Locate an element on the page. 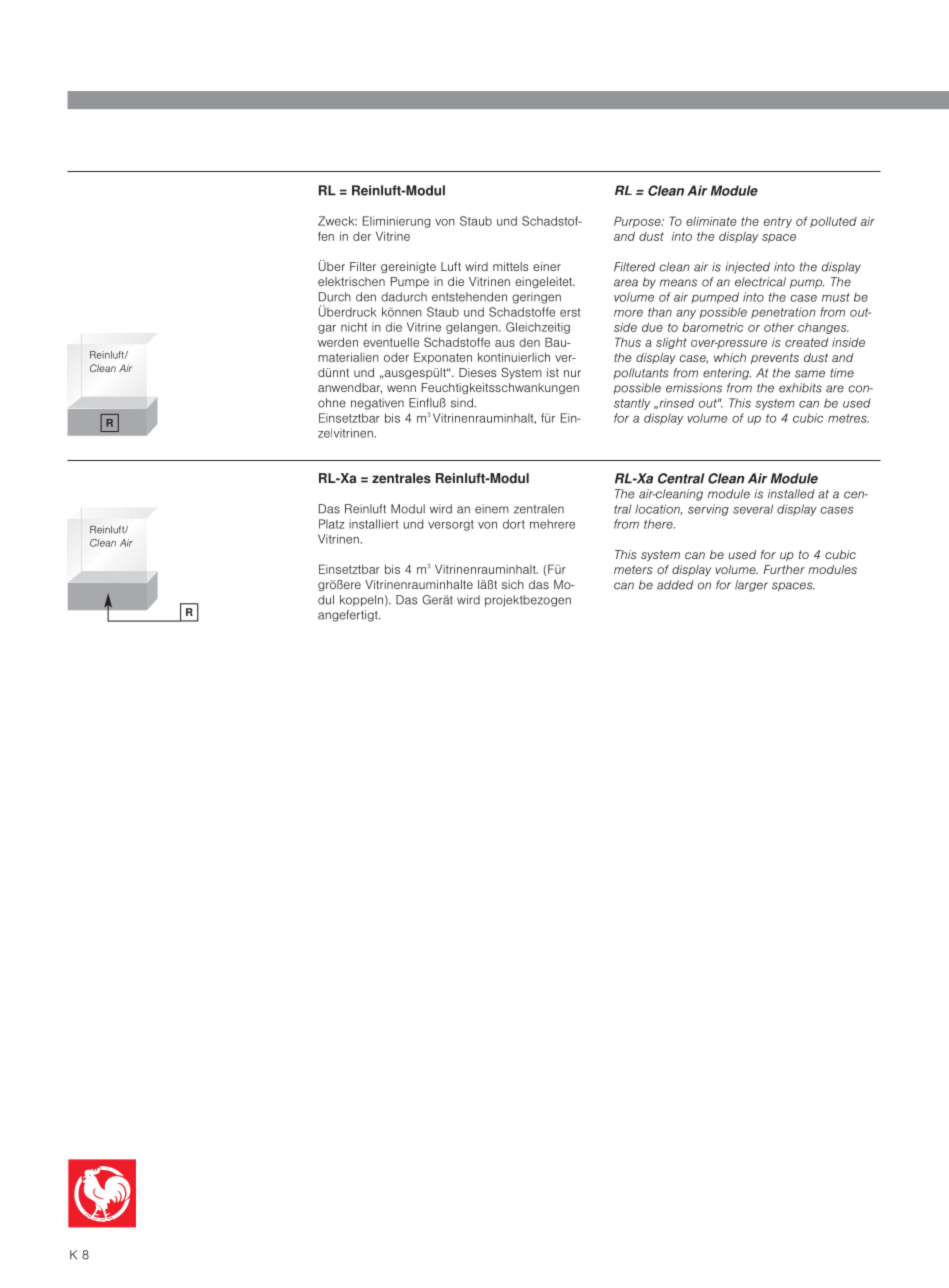 The image size is (949, 1288). sich is located at coordinates (513, 584).
